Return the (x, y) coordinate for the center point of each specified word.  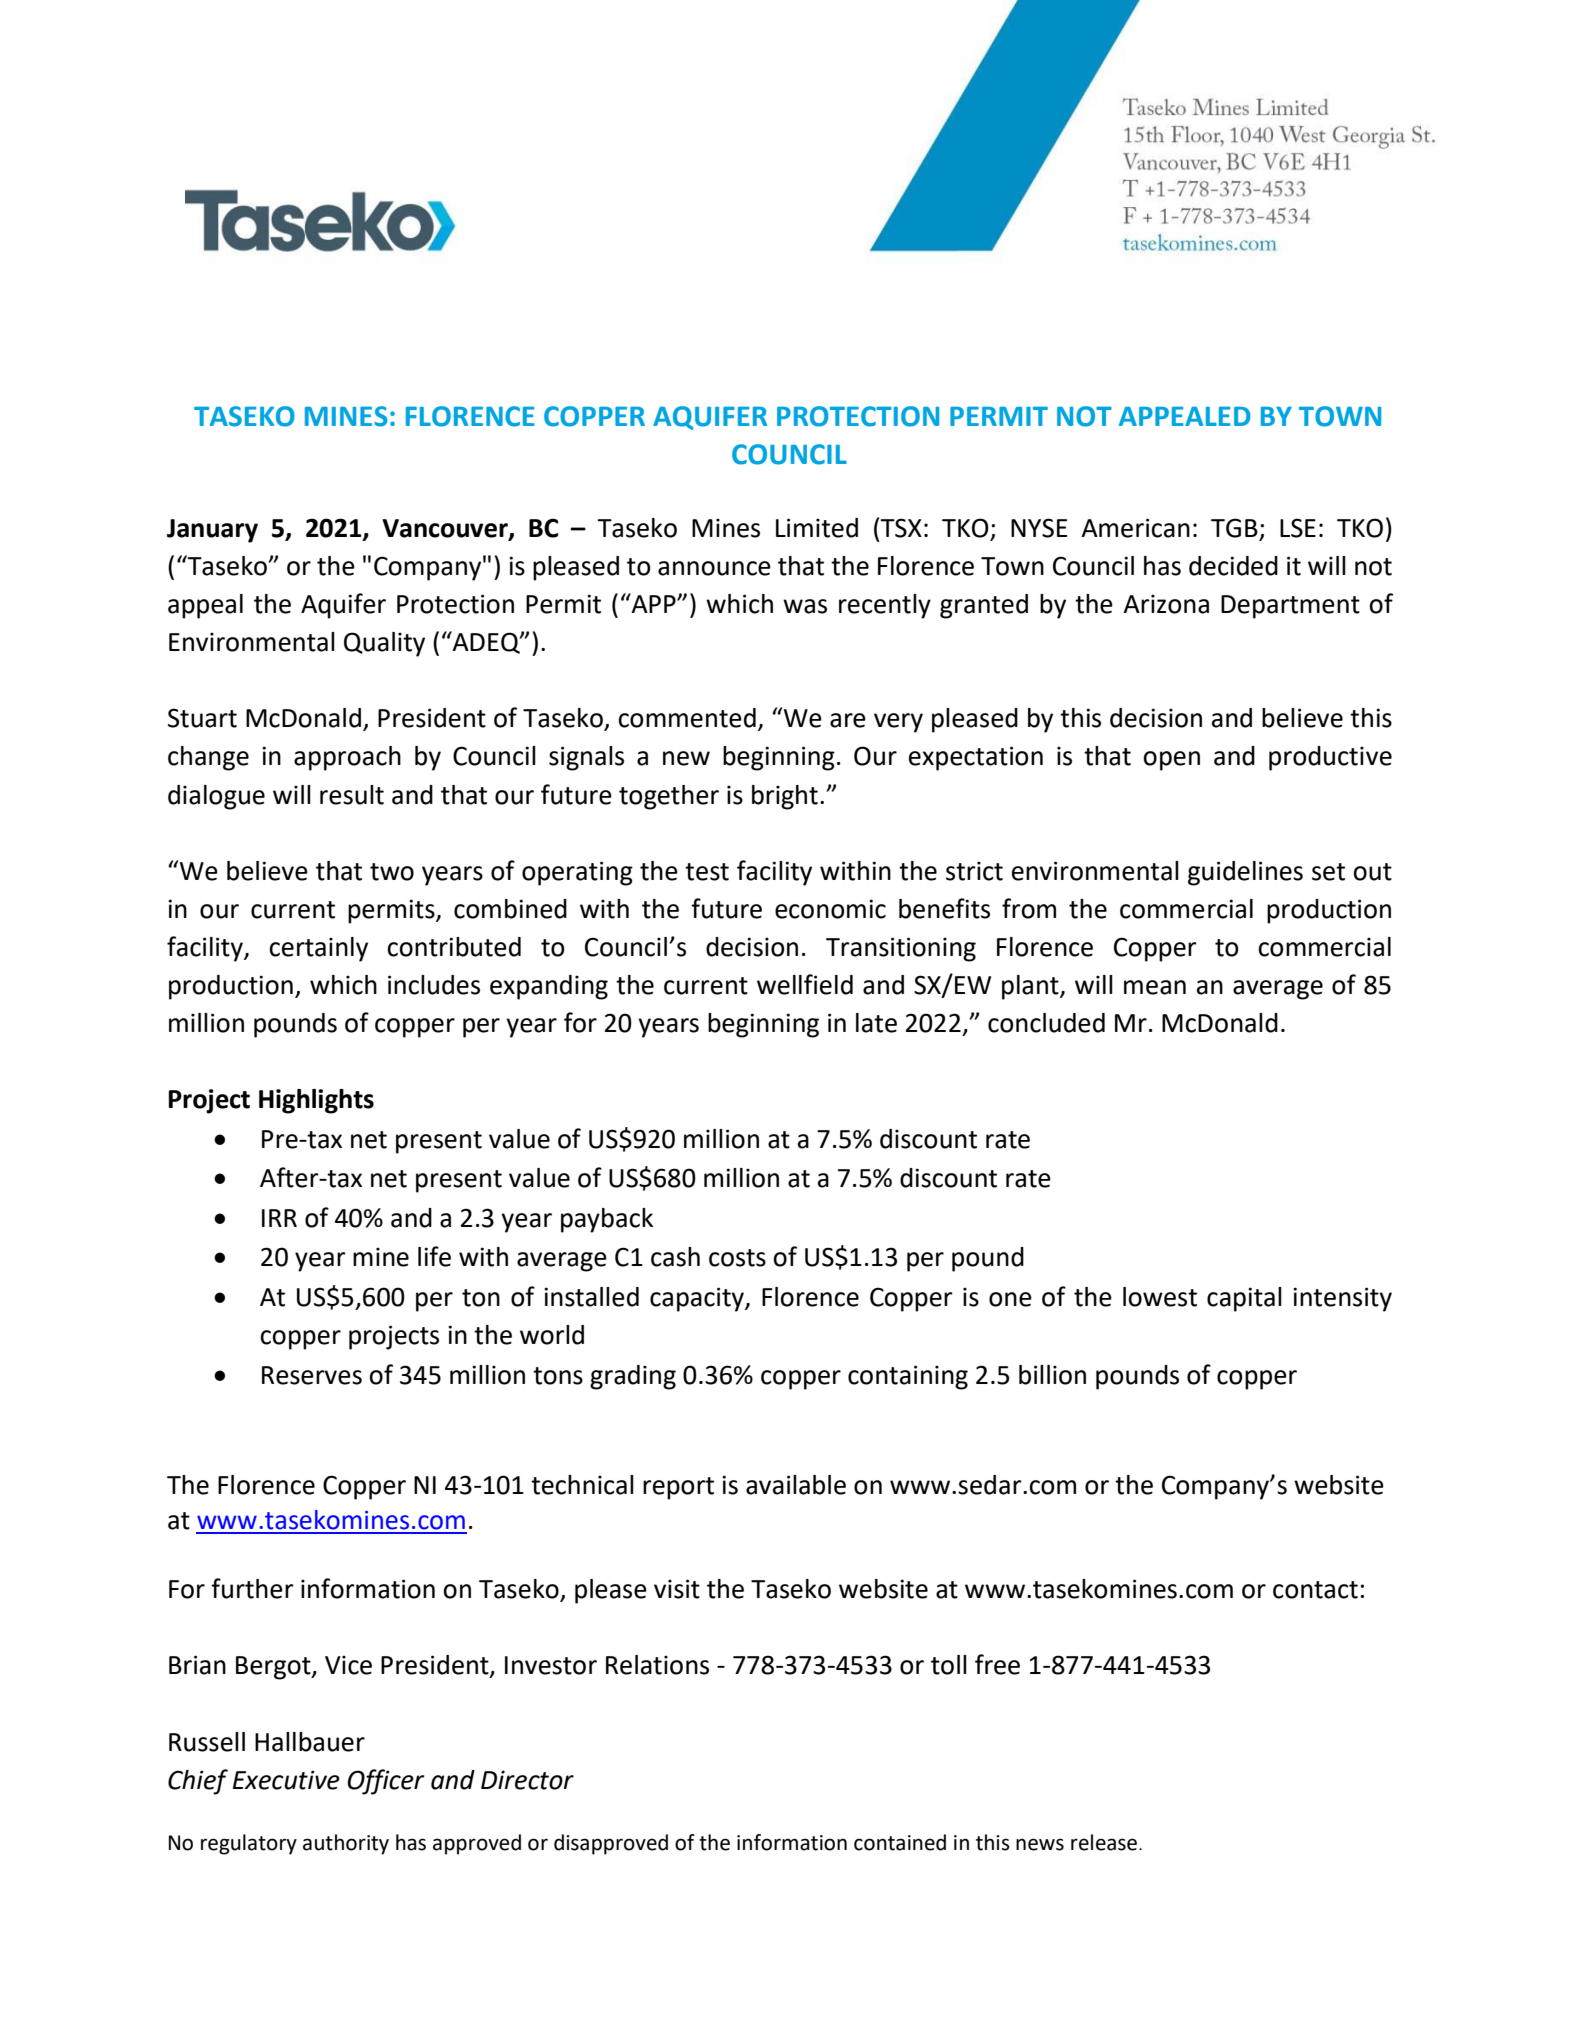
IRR (279, 1218)
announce (714, 568)
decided (1233, 566)
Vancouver (446, 529)
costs (737, 1258)
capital (1244, 1299)
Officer (385, 1782)
